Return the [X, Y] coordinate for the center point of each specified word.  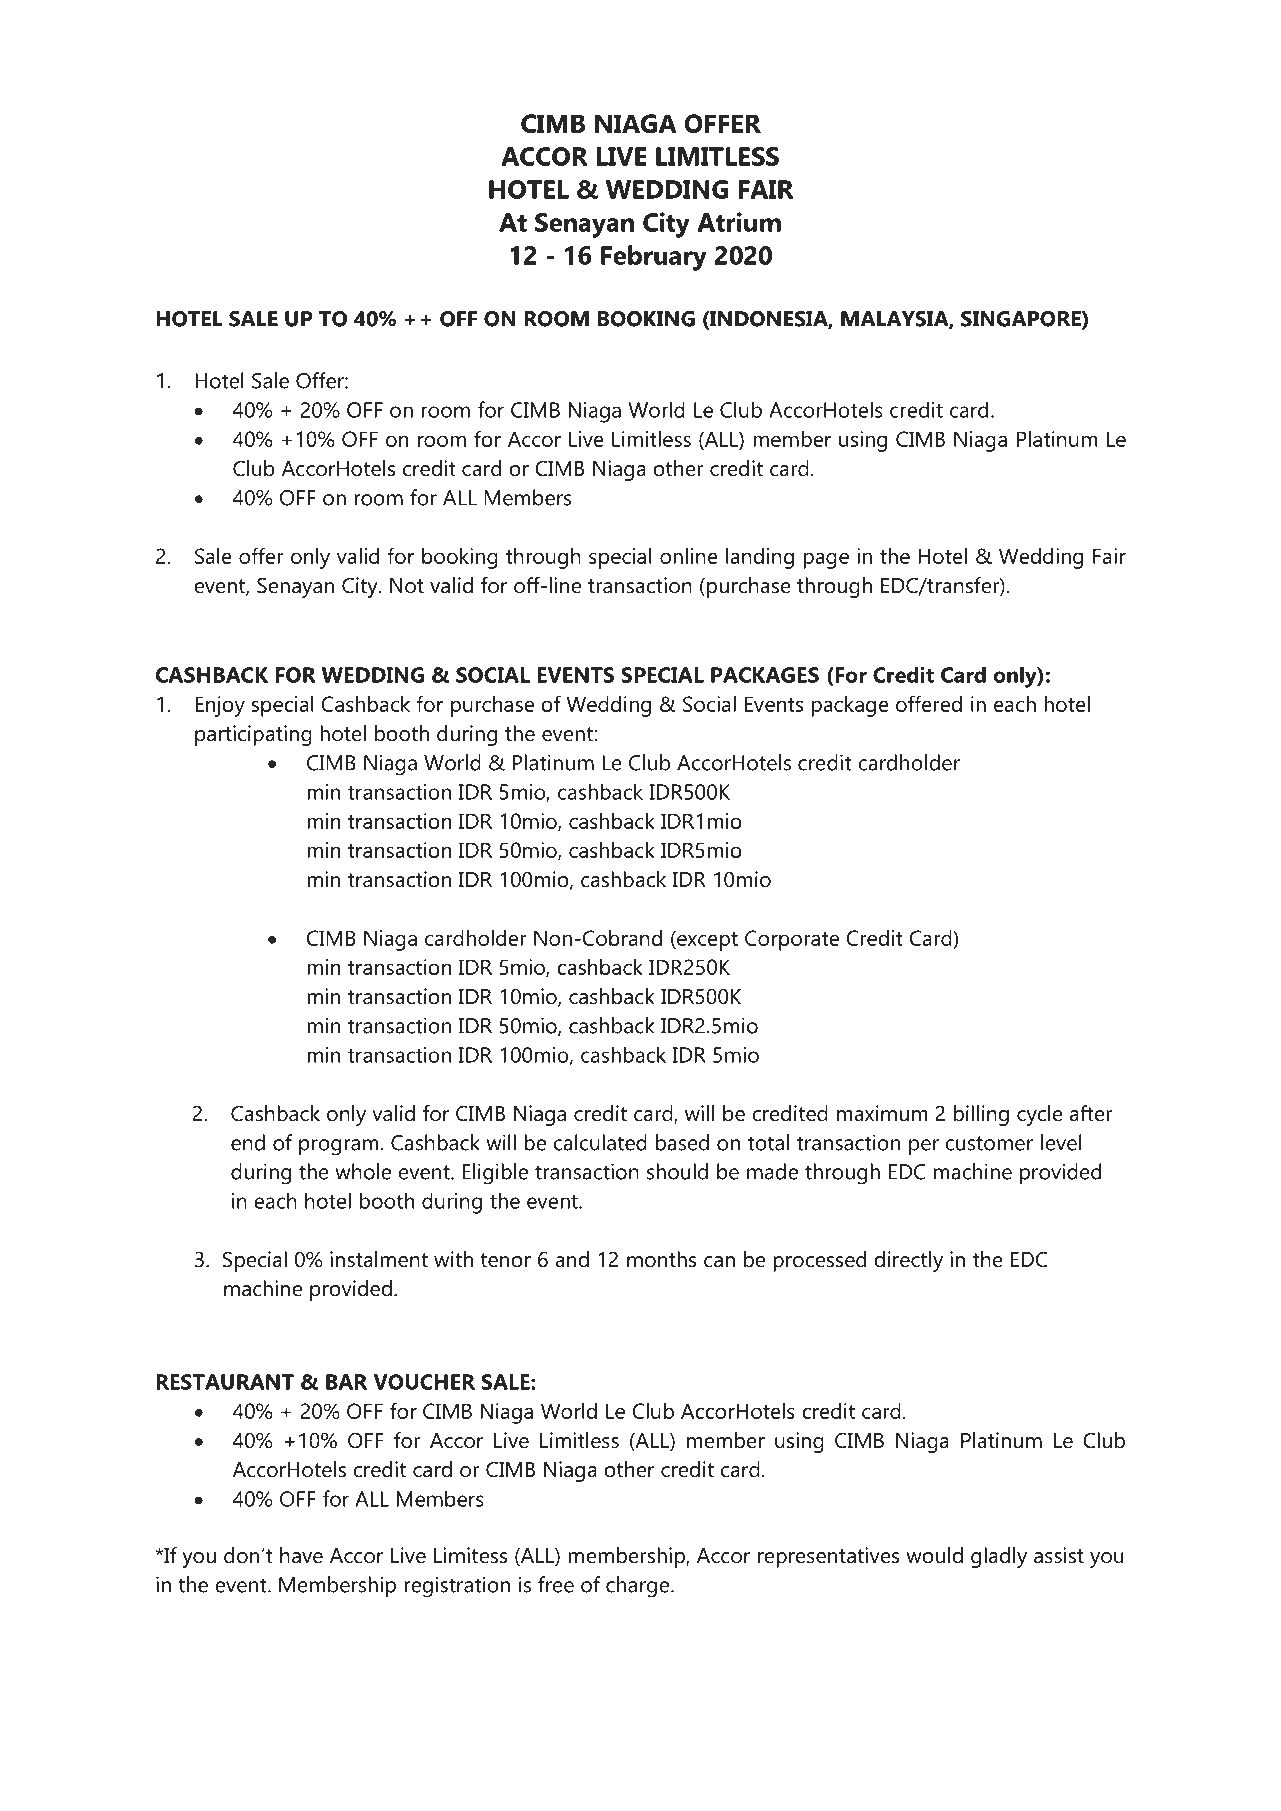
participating [253, 735]
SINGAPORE [1022, 320]
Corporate [792, 940]
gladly [999, 1557]
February [654, 258]
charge [639, 1587]
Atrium [739, 222]
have [301, 1555]
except [706, 940]
